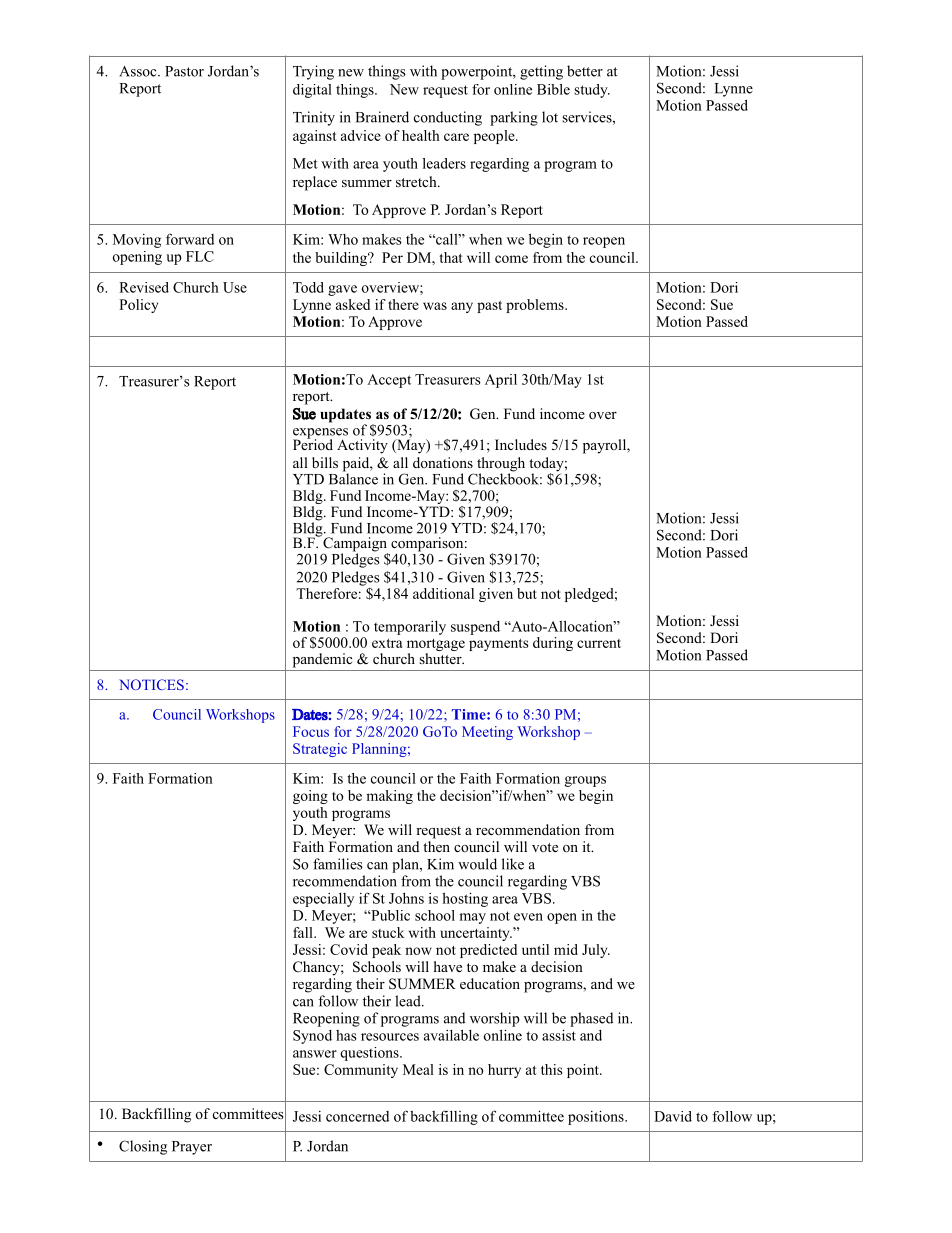 The height and width of the page is (1233, 952). Describe the element at coordinates (151, 684) in the page. I see `NOTICES` at that location.
